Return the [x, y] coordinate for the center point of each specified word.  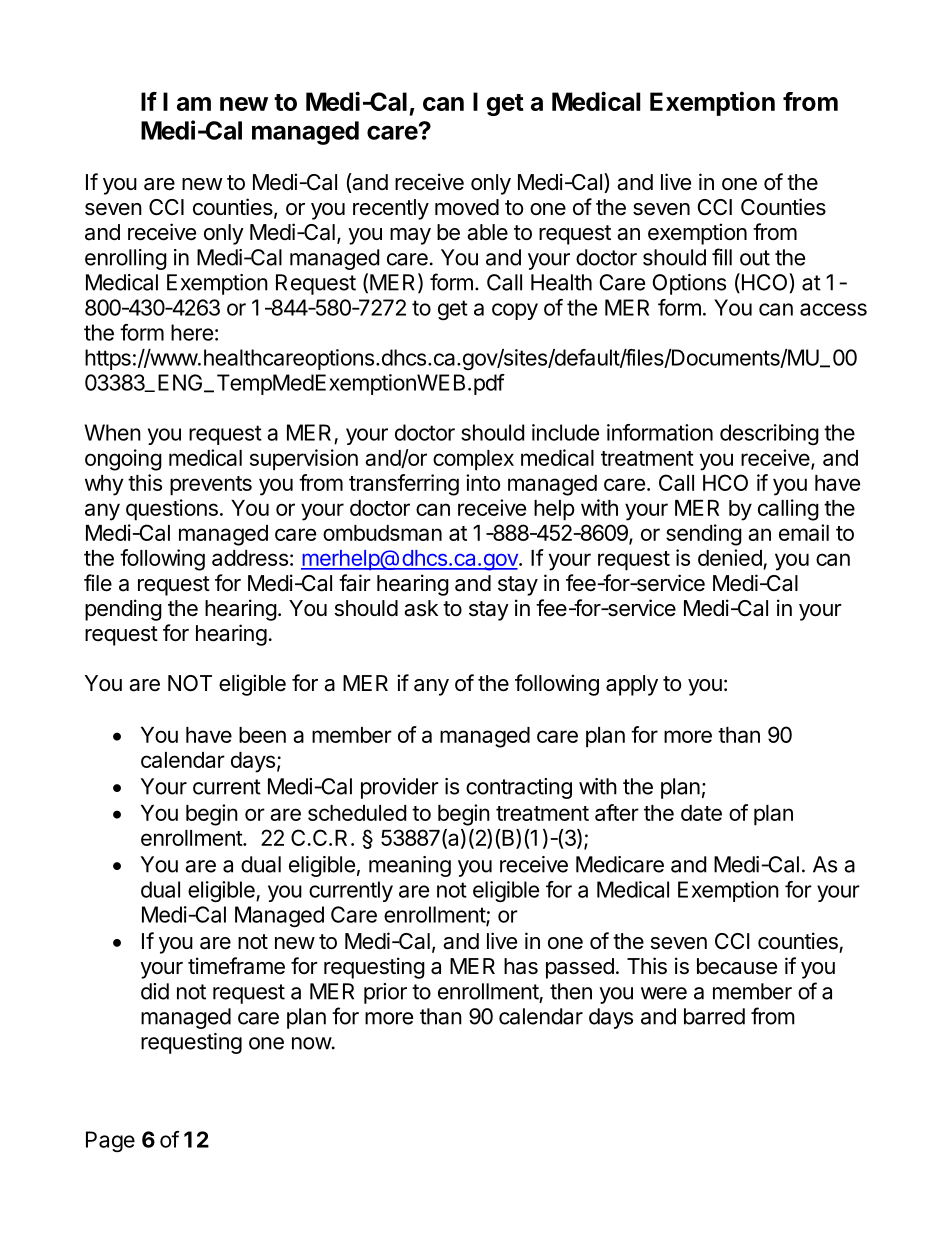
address [250, 558]
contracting [519, 788]
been [262, 735]
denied [731, 559]
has [521, 966]
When [112, 432]
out [755, 258]
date [701, 813]
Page [110, 1141]
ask [421, 608]
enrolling [126, 259]
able [487, 232]
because [737, 966]
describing [769, 434]
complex [473, 460]
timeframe [236, 966]
